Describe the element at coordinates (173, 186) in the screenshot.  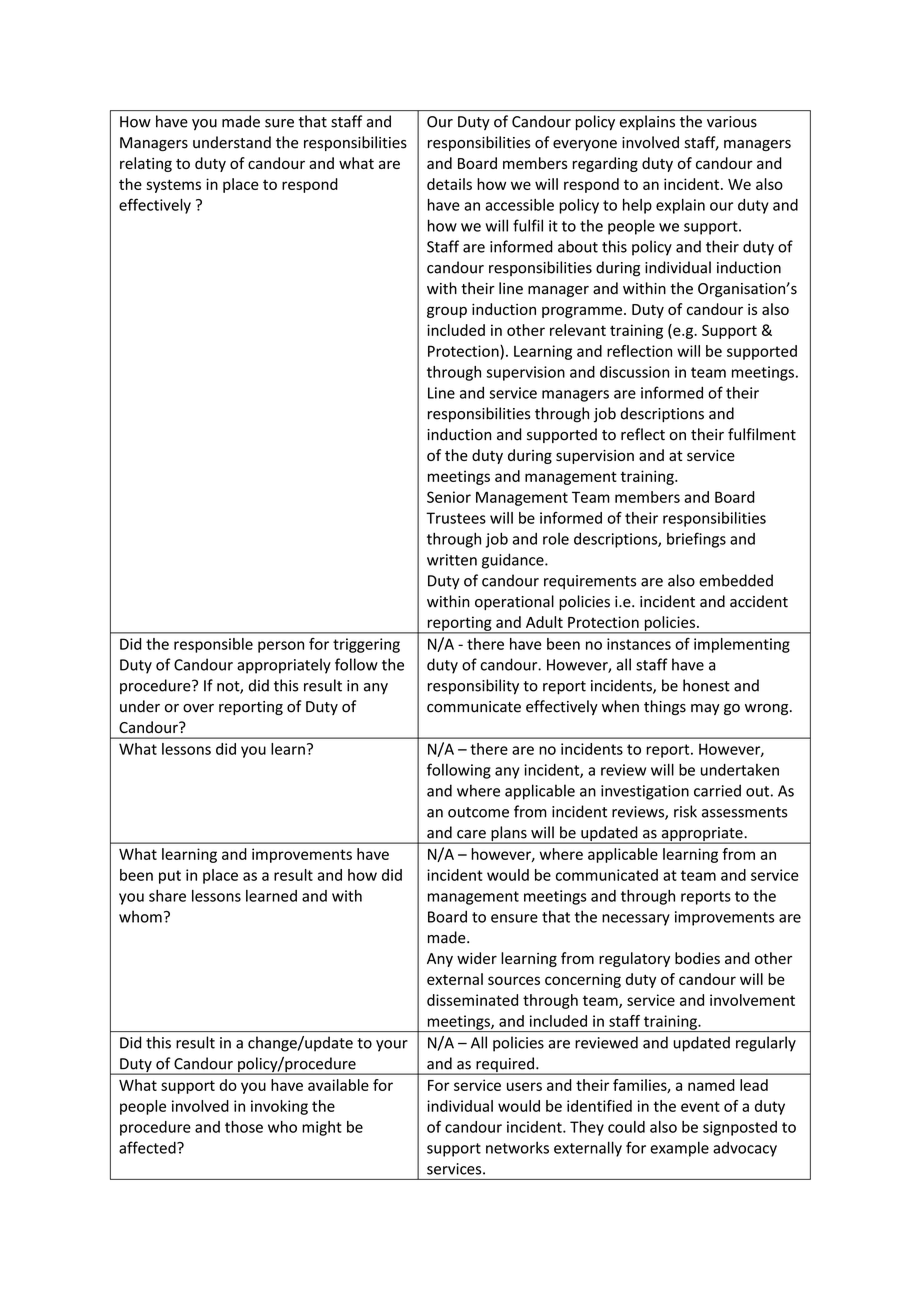
I see `systems` at that location.
